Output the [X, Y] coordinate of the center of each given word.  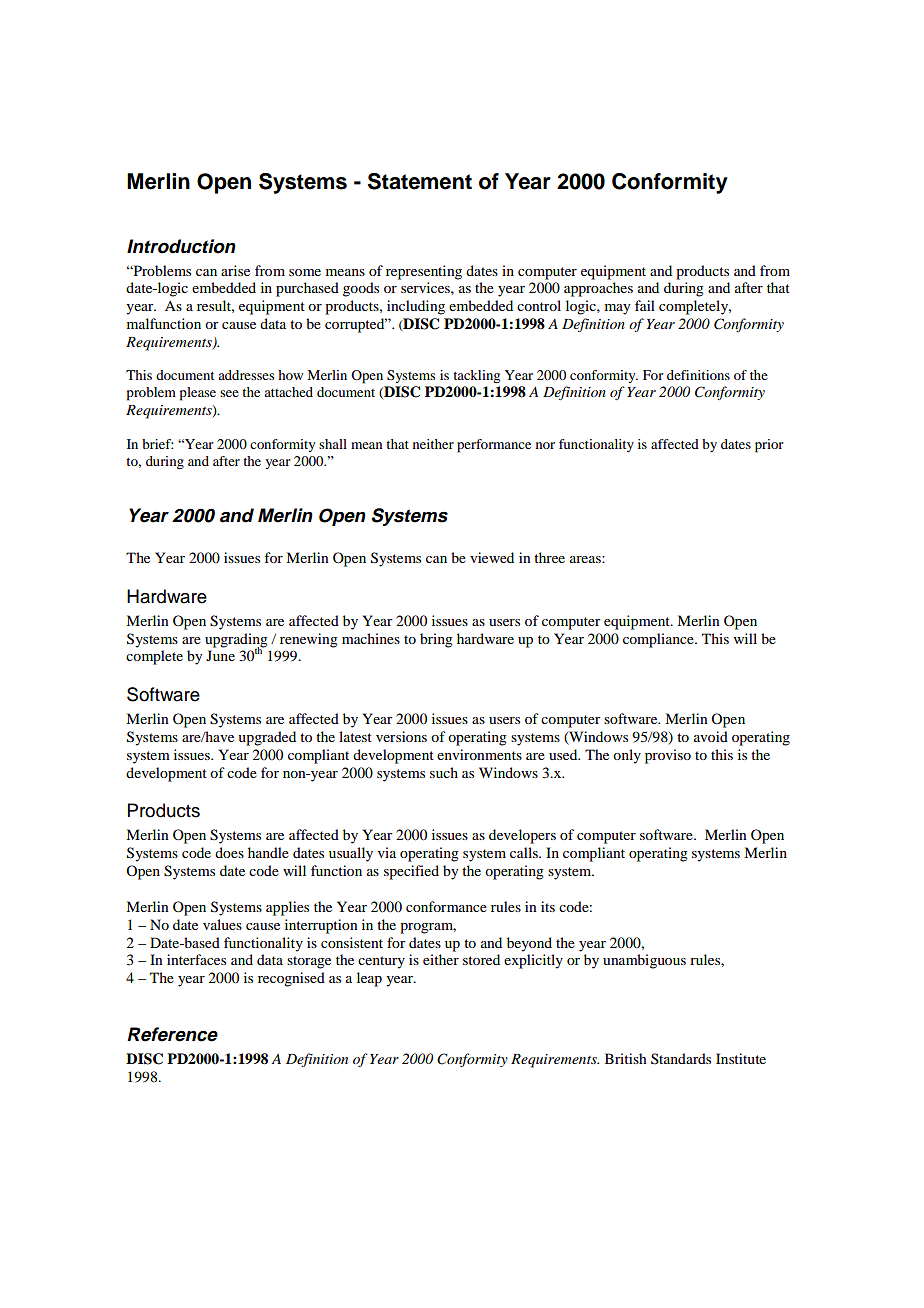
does [229, 852]
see [229, 393]
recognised [291, 979]
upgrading [236, 641]
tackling [476, 376]
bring [436, 640]
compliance [659, 640]
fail [645, 305]
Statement [420, 181]
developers [522, 836]
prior [769, 446]
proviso [668, 756]
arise [235, 270]
